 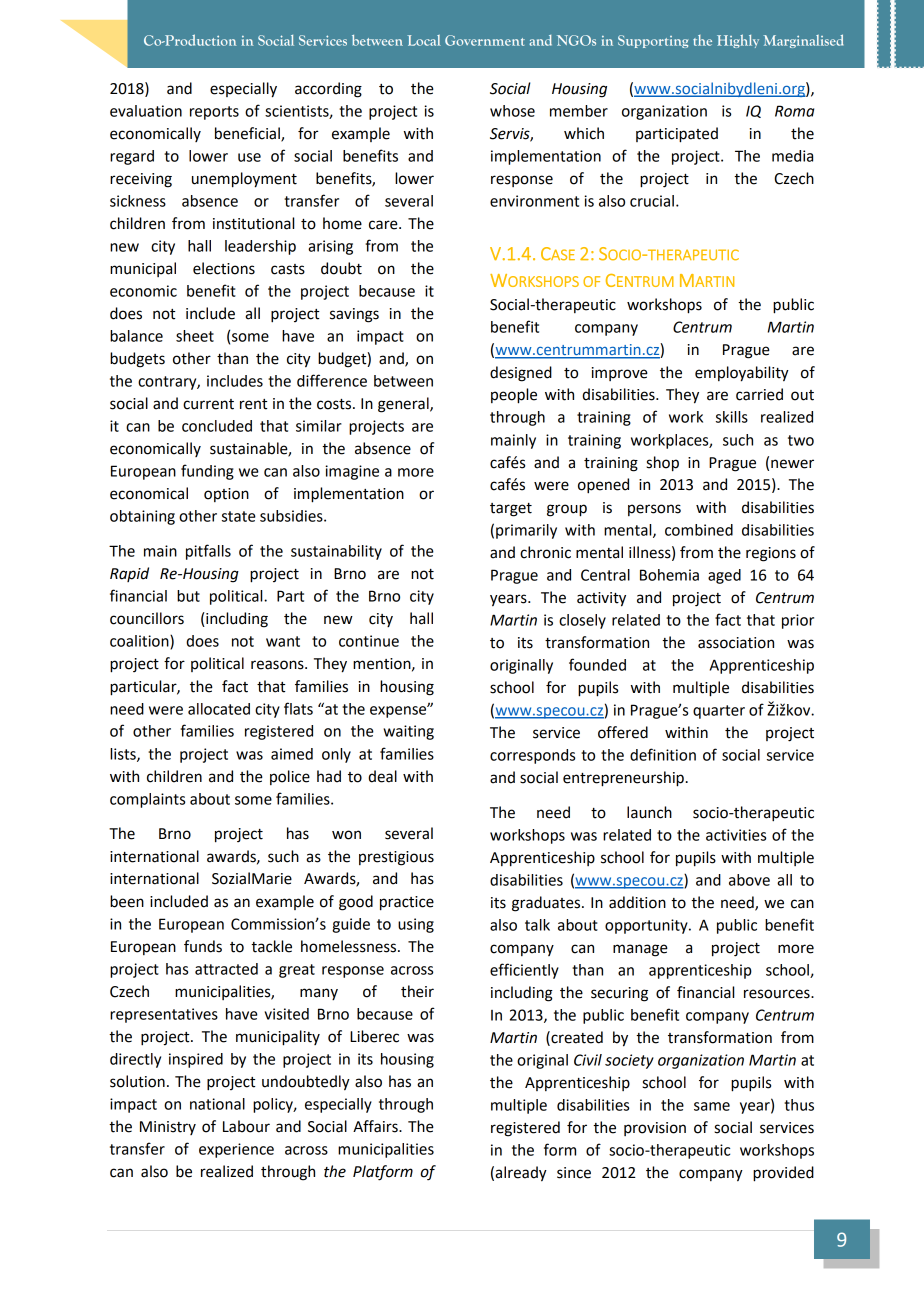 What do you see at coordinates (236, 1150) in the screenshot?
I see `experience` at bounding box center [236, 1150].
